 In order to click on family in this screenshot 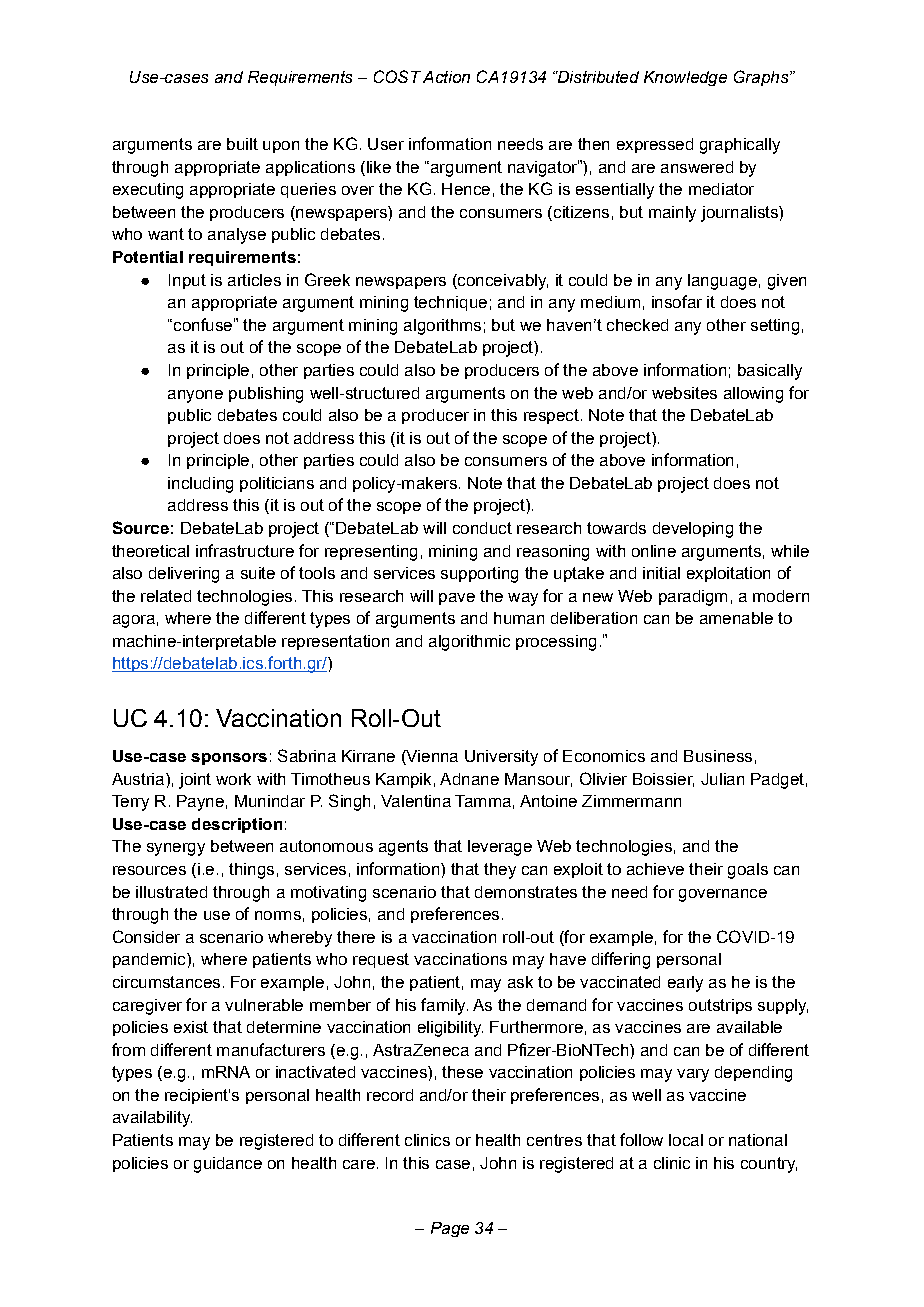, I will do `click(444, 1006)`.
